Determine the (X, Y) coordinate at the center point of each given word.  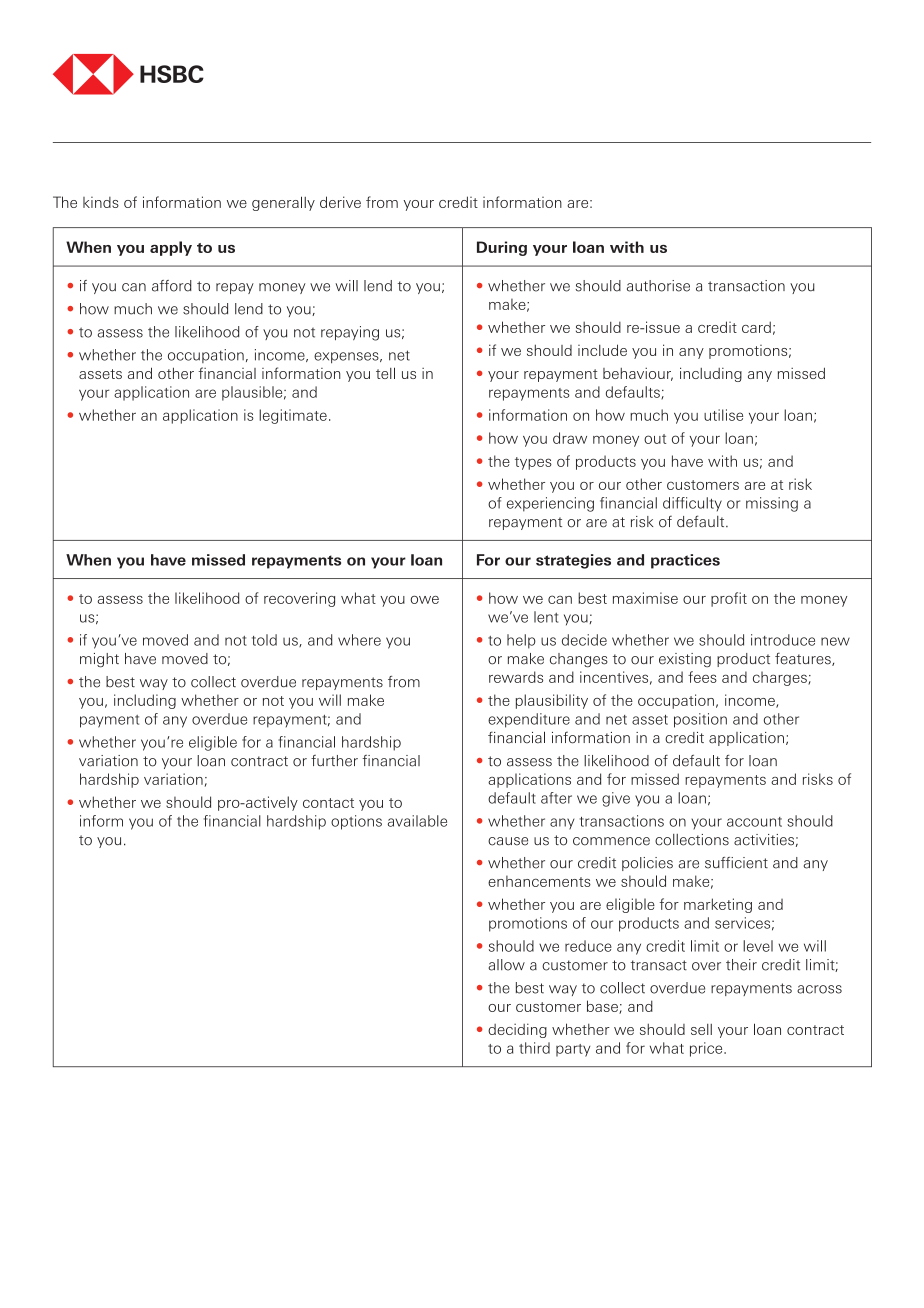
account (754, 822)
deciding (517, 1030)
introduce (783, 640)
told (264, 640)
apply (171, 248)
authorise (658, 286)
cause (508, 841)
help (521, 641)
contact (328, 803)
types (533, 463)
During (502, 248)
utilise (723, 415)
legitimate (293, 416)
